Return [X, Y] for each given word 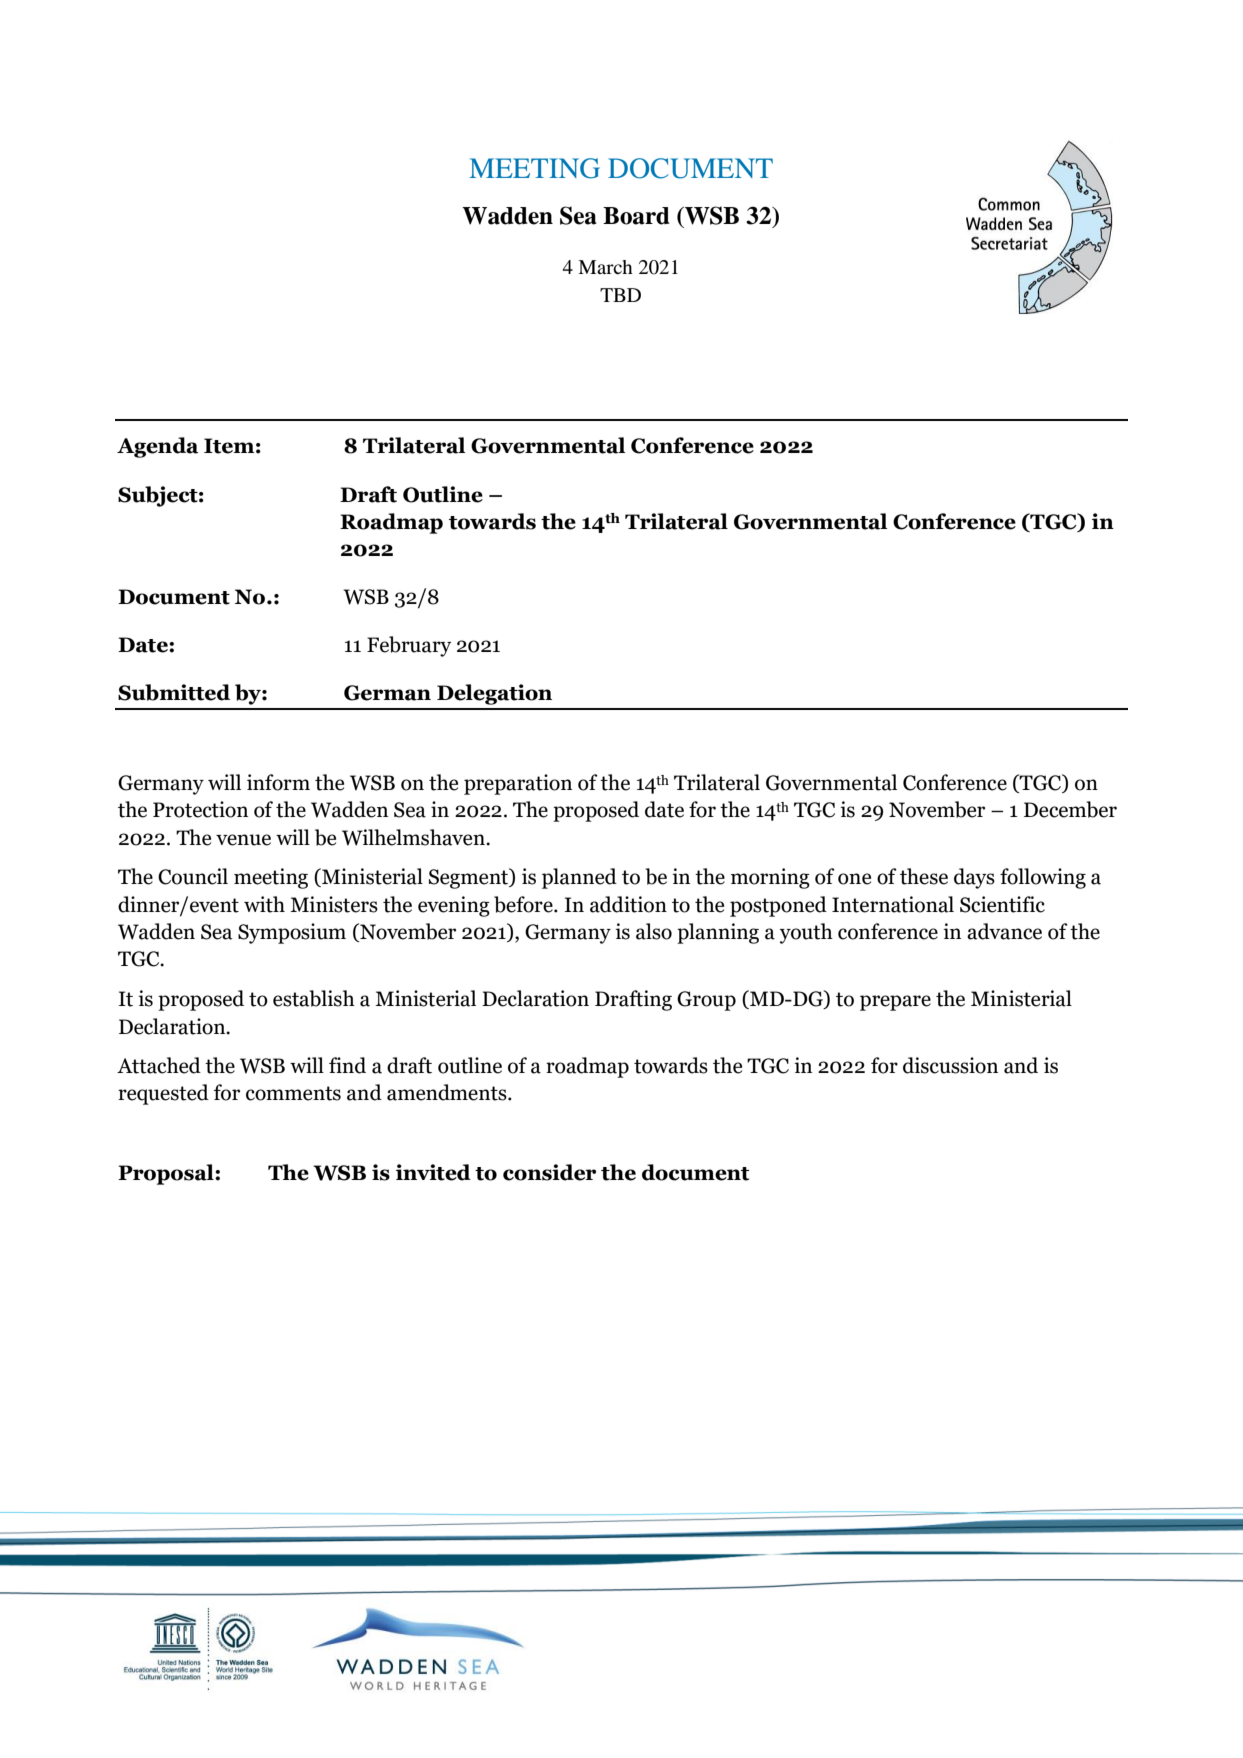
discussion [950, 1065]
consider [549, 1172]
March [605, 267]
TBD [620, 295]
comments [293, 1093]
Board [636, 216]
